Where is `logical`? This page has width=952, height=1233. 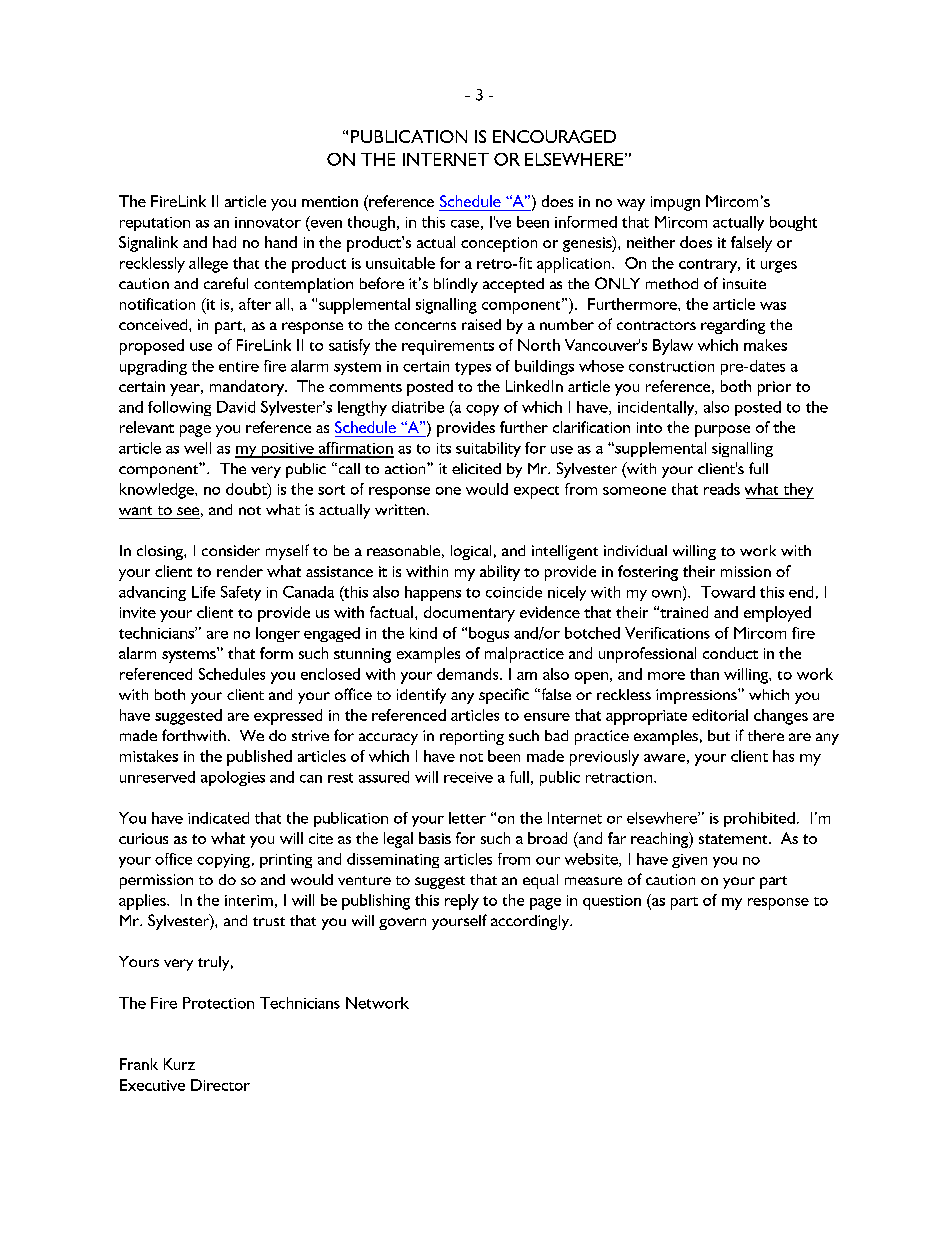
logical is located at coordinates (471, 552).
